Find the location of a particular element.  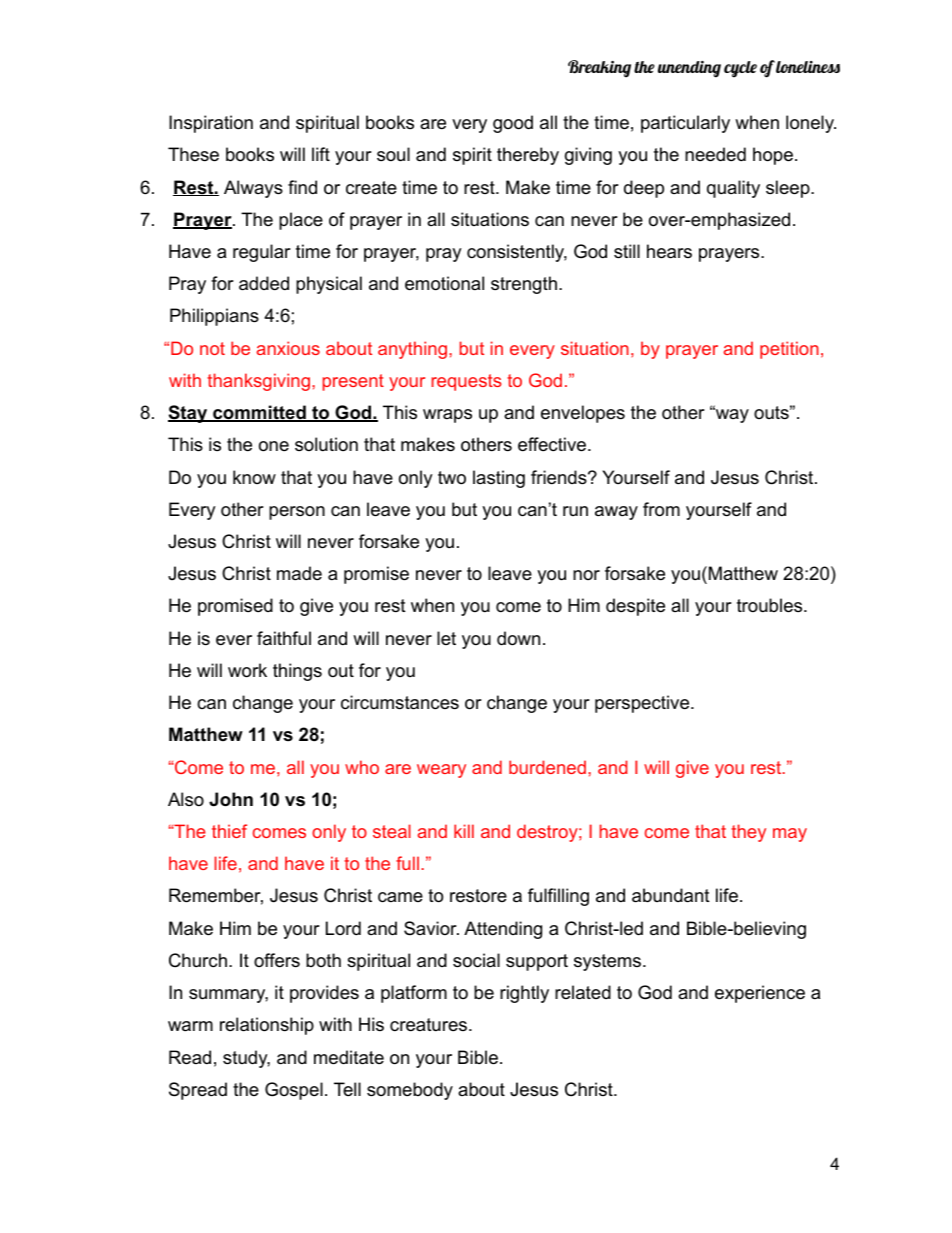

troubles is located at coordinates (769, 605).
